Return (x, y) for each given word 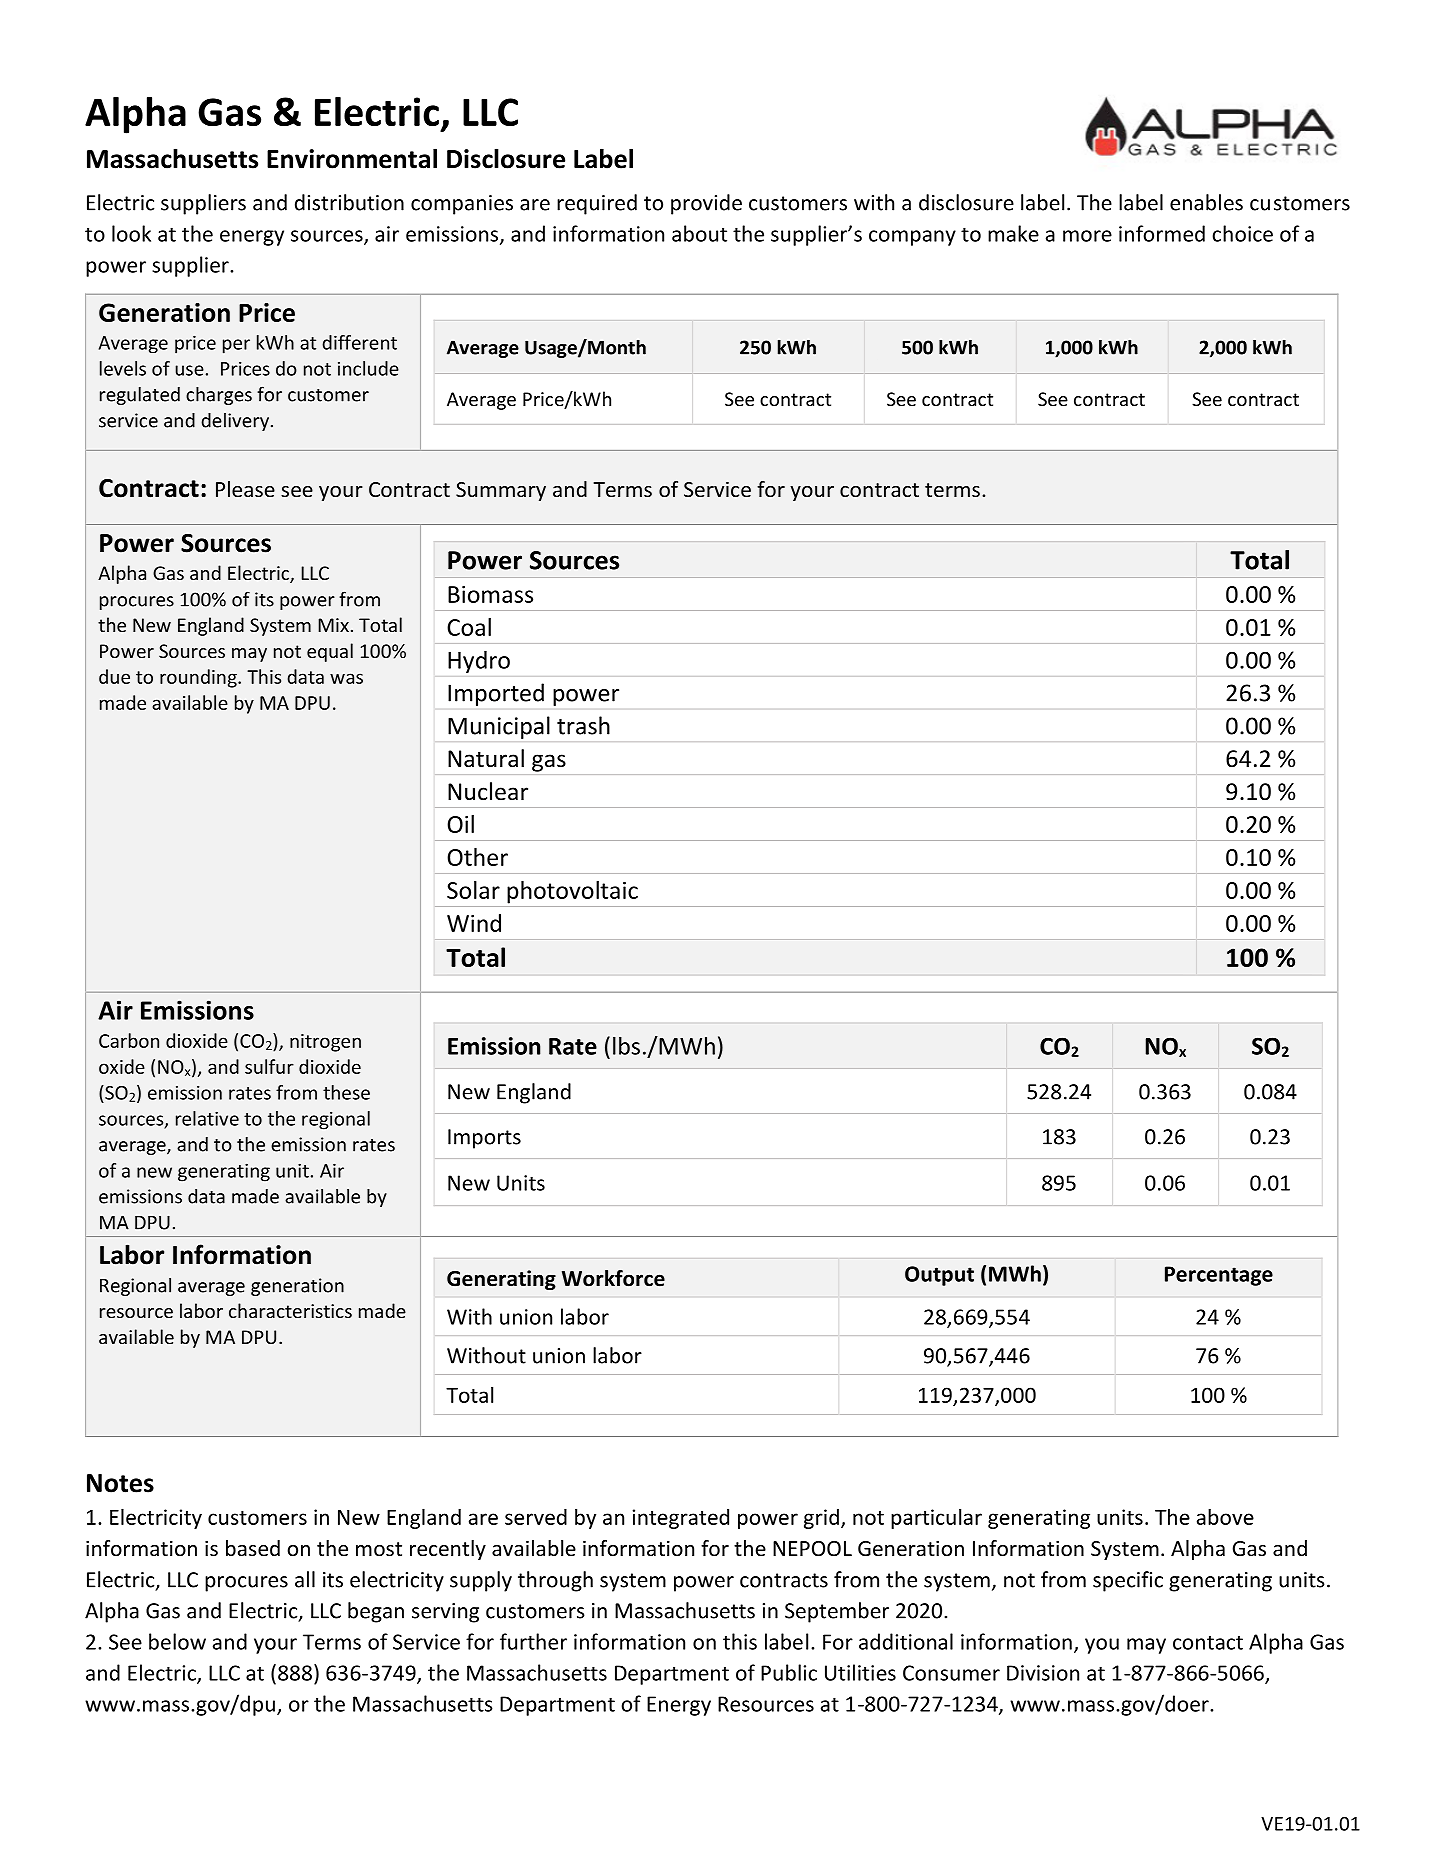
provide (706, 204)
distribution (349, 202)
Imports (484, 1139)
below (177, 1641)
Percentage (1219, 1276)
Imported (496, 694)
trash (583, 725)
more (1087, 236)
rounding (199, 678)
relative (207, 1118)
